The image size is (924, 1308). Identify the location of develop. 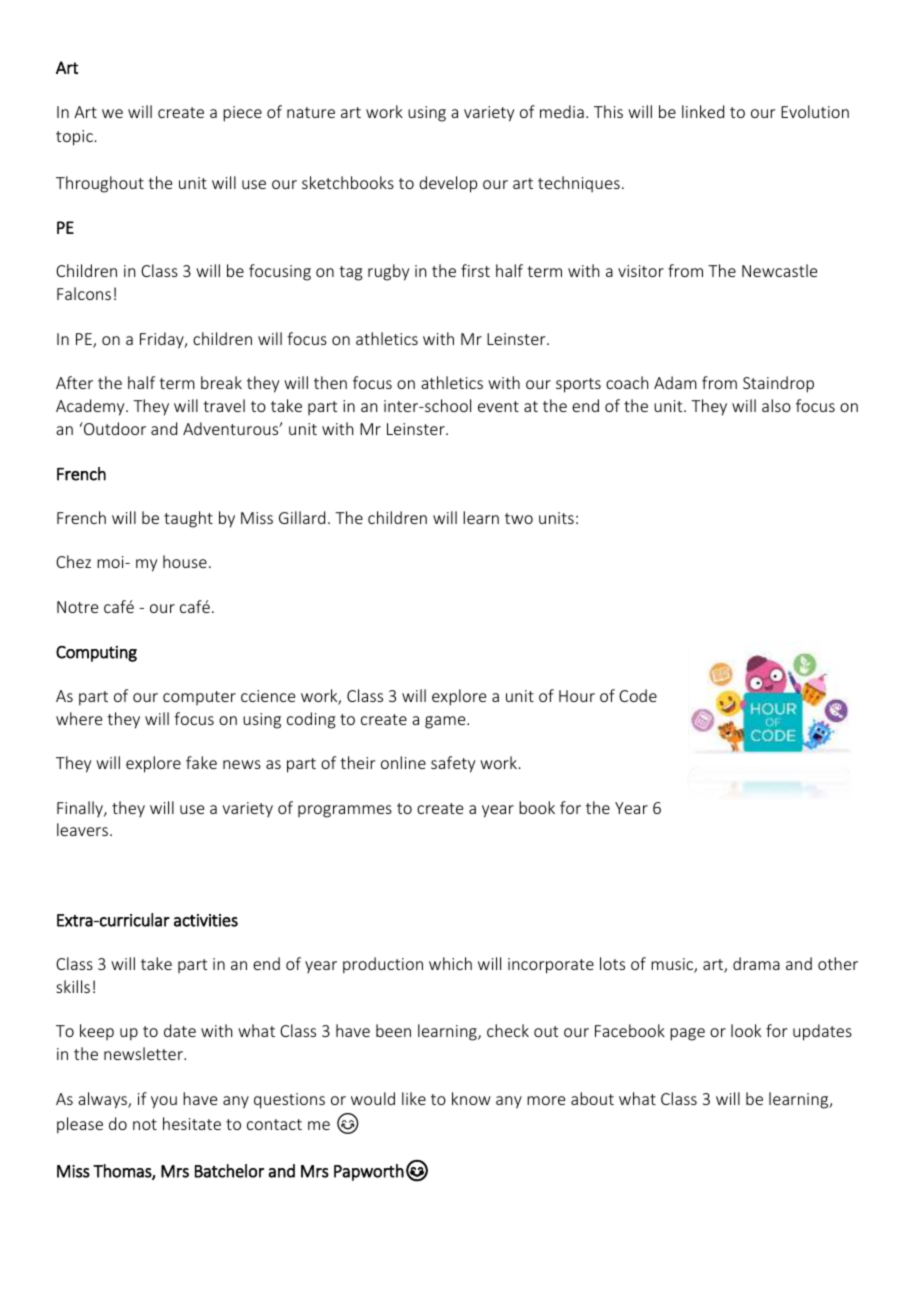
(448, 184).
